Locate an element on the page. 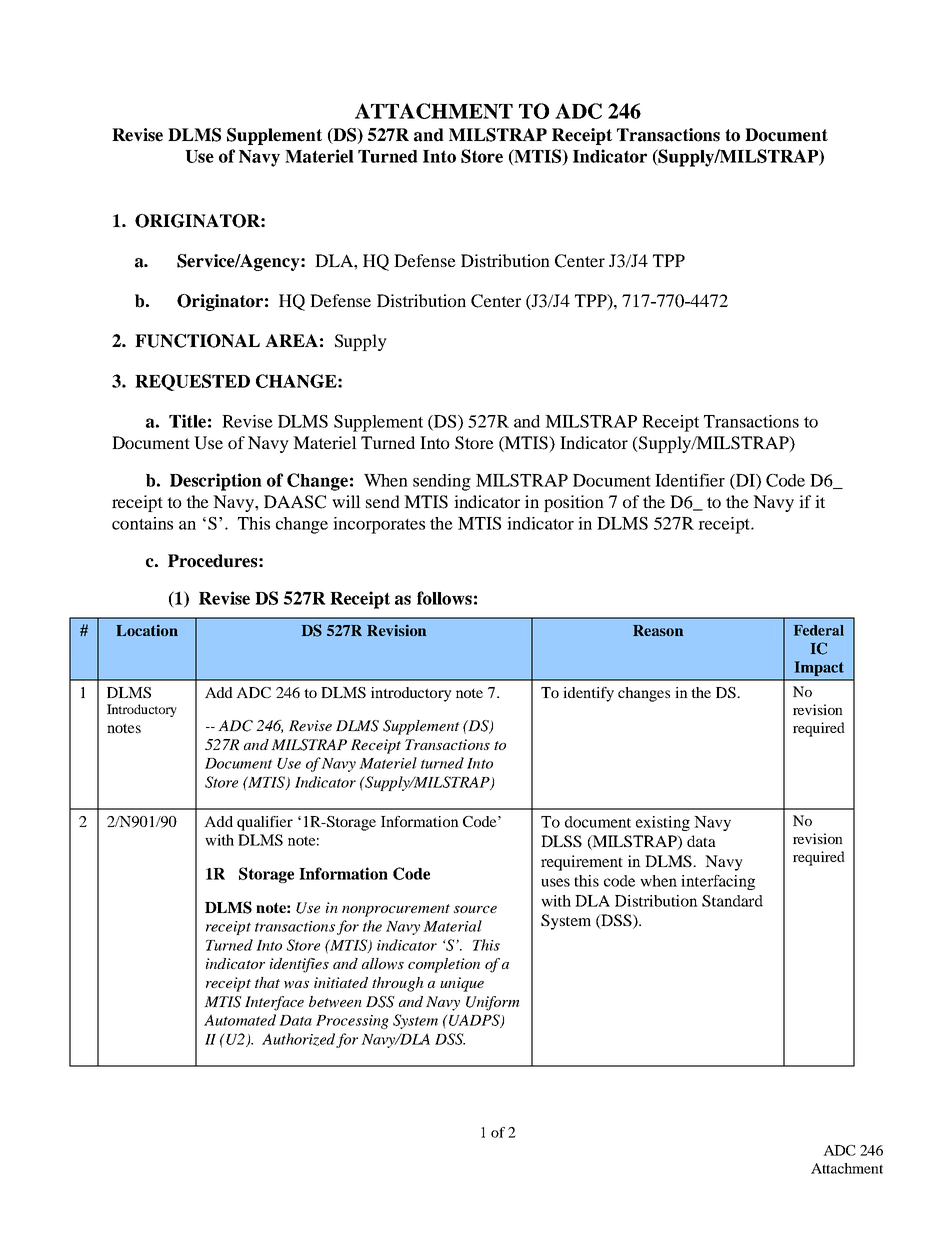  FUNCTIONAL is located at coordinates (197, 341).
